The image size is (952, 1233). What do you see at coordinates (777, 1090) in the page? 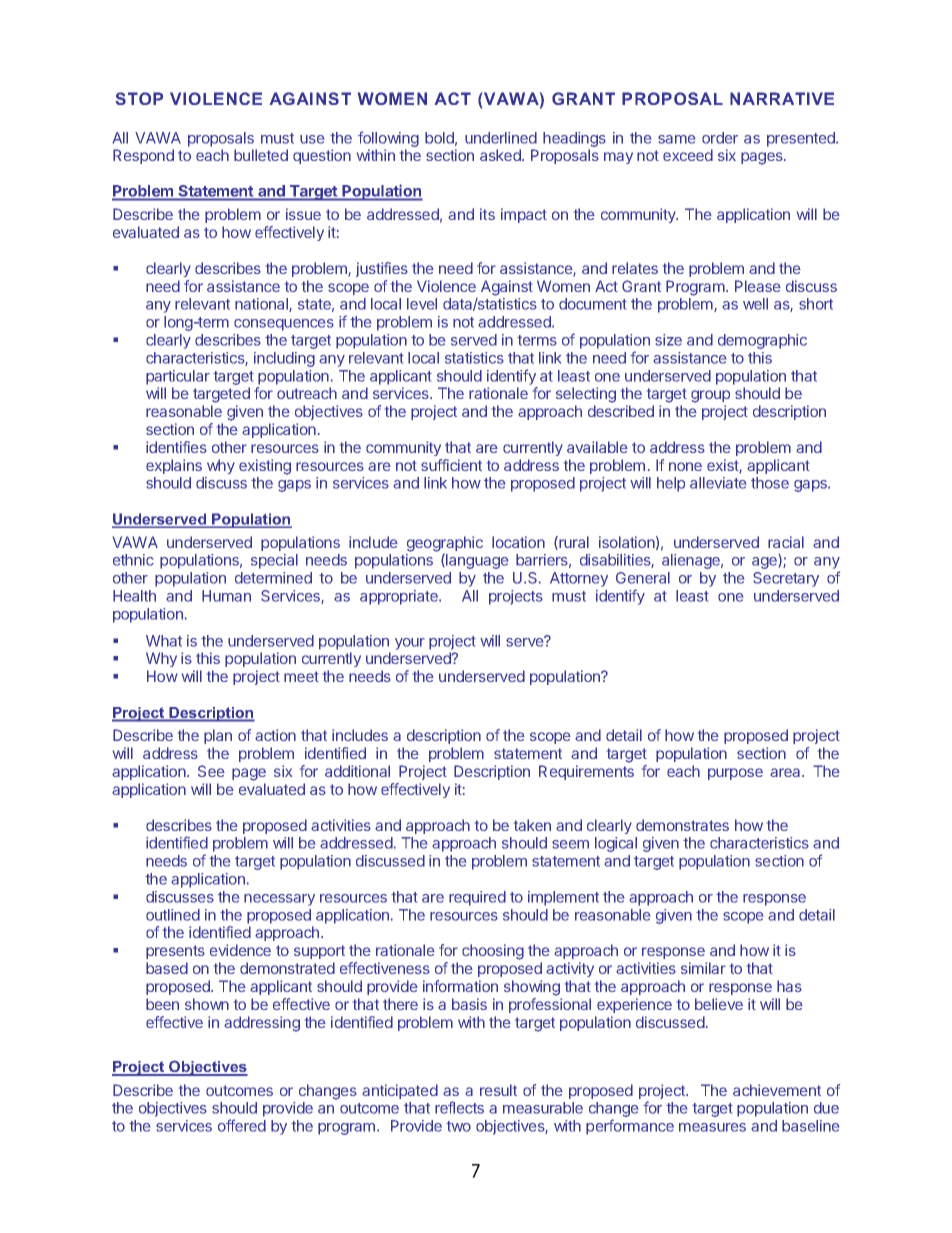
I see `achievement` at bounding box center [777, 1090].
